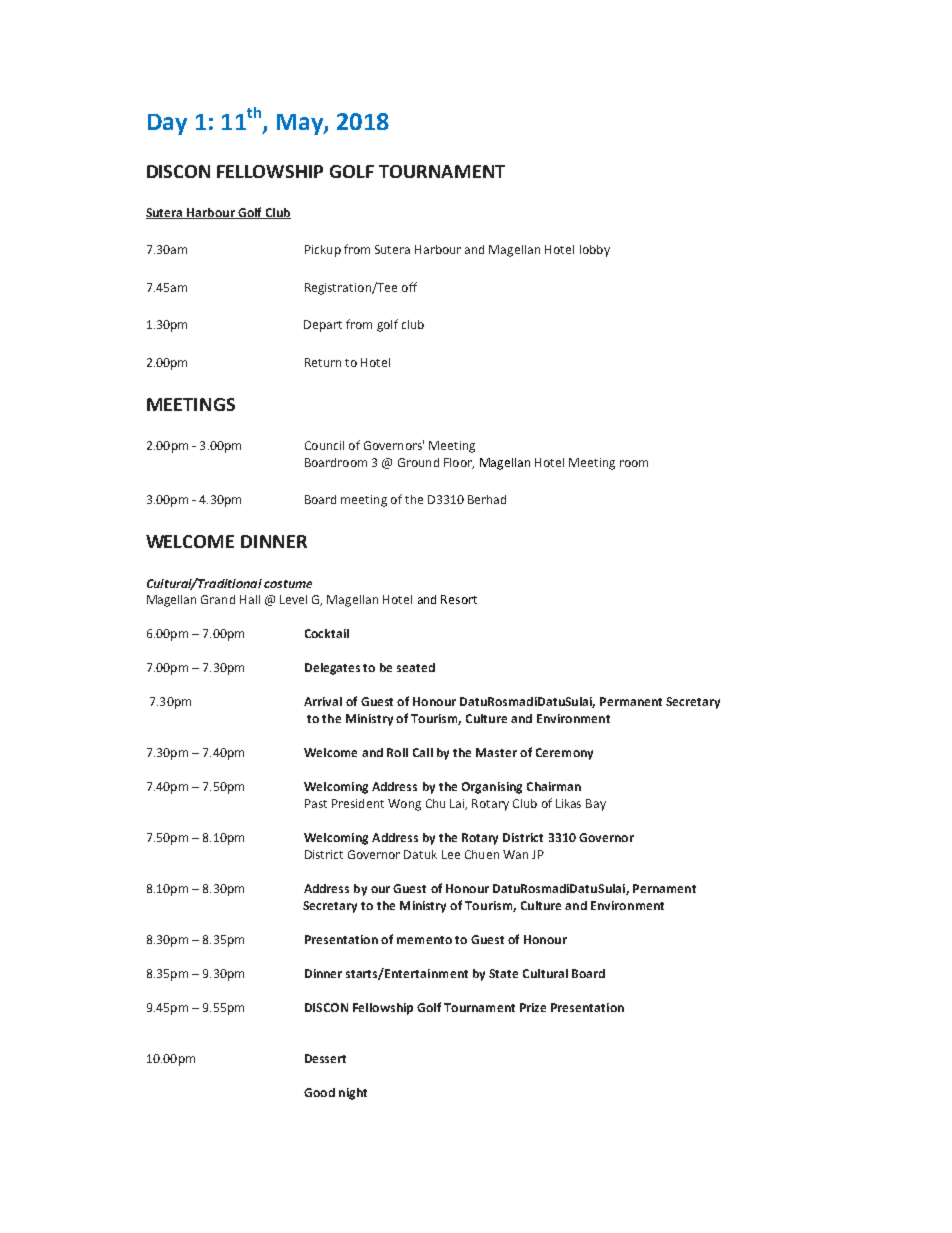 The width and height of the page is (952, 1233). I want to click on Good, so click(319, 1092).
